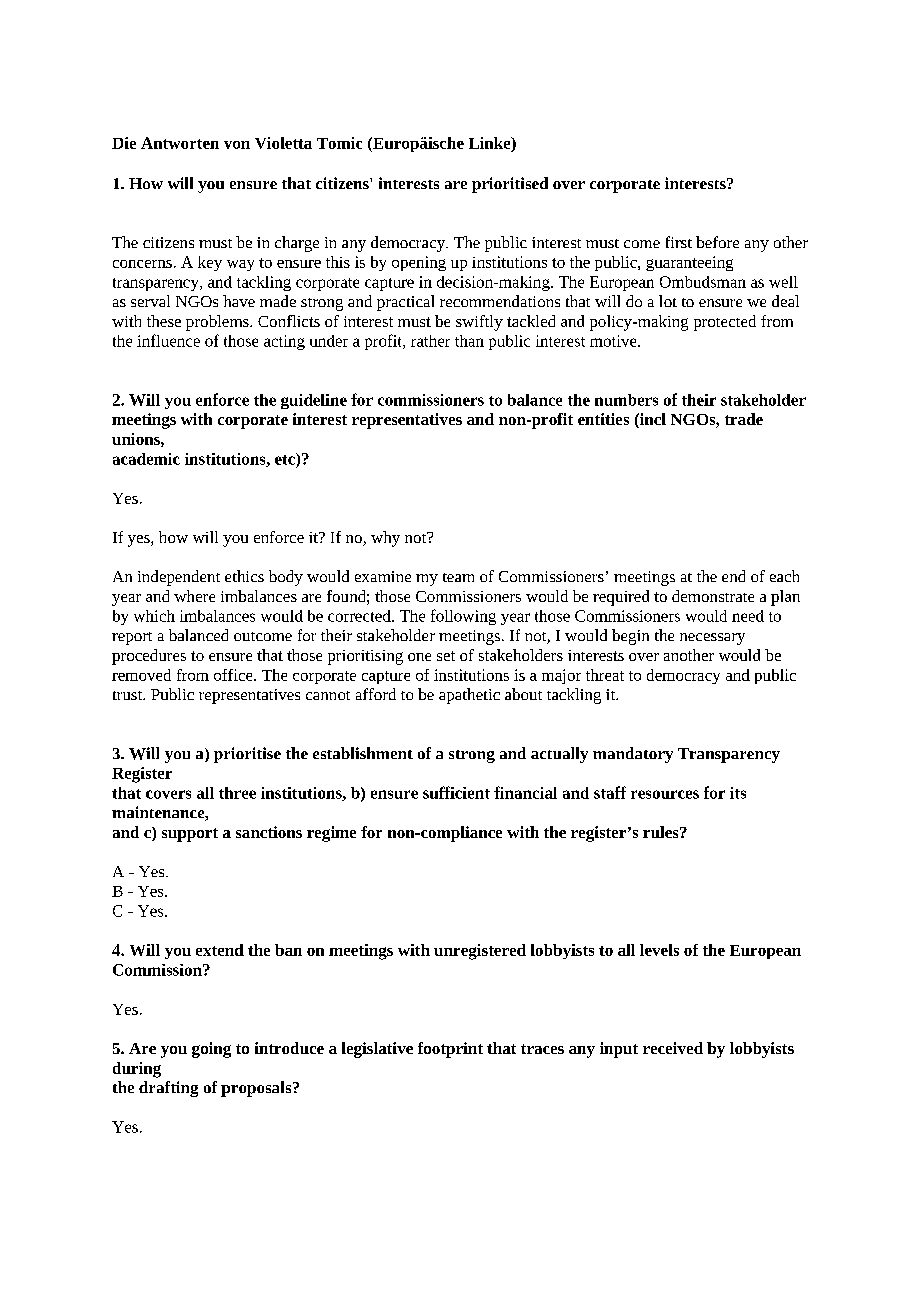  Describe the element at coordinates (419, 263) in the screenshot. I see `opening` at that location.
